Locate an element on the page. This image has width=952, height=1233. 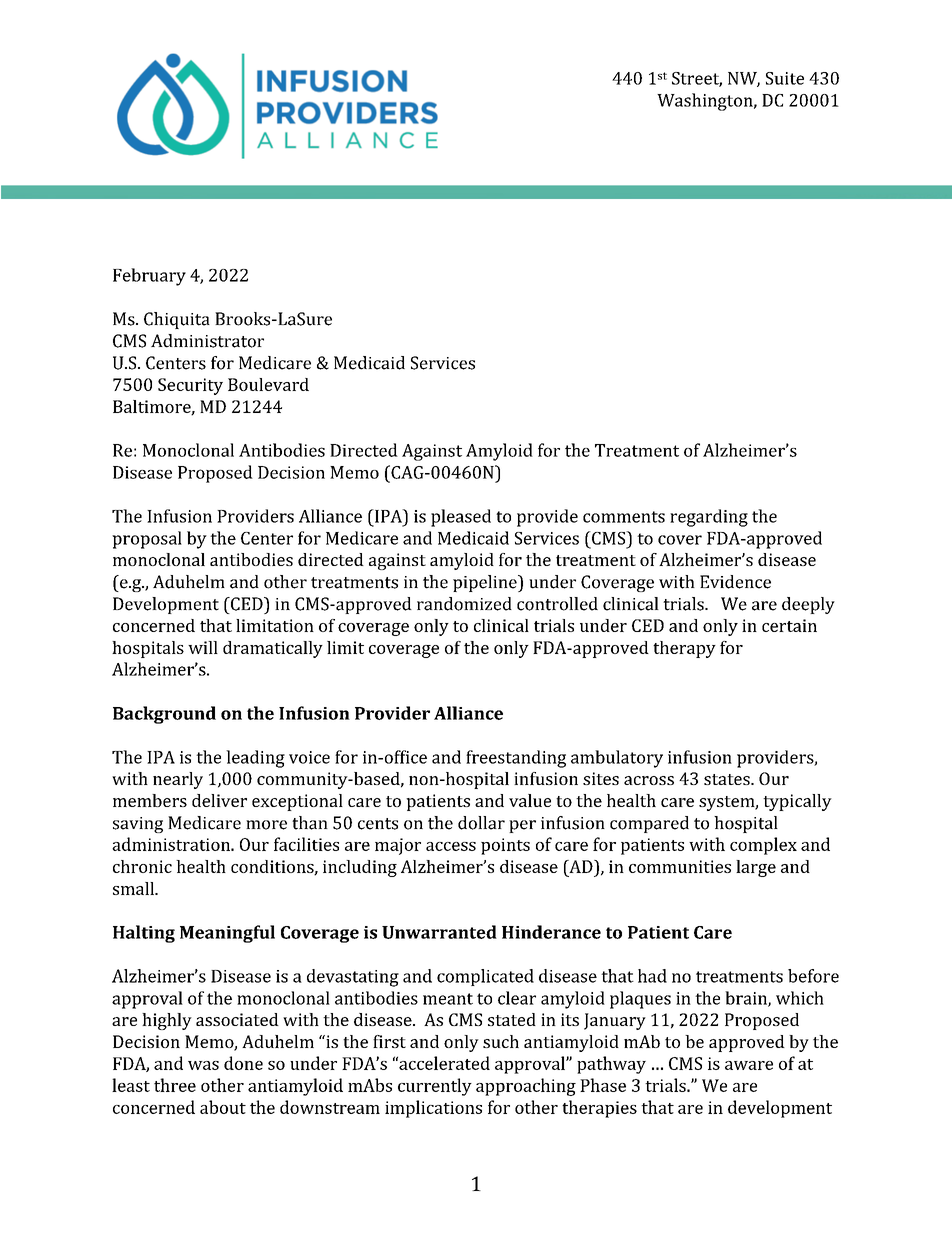
Evidence is located at coordinates (735, 582).
